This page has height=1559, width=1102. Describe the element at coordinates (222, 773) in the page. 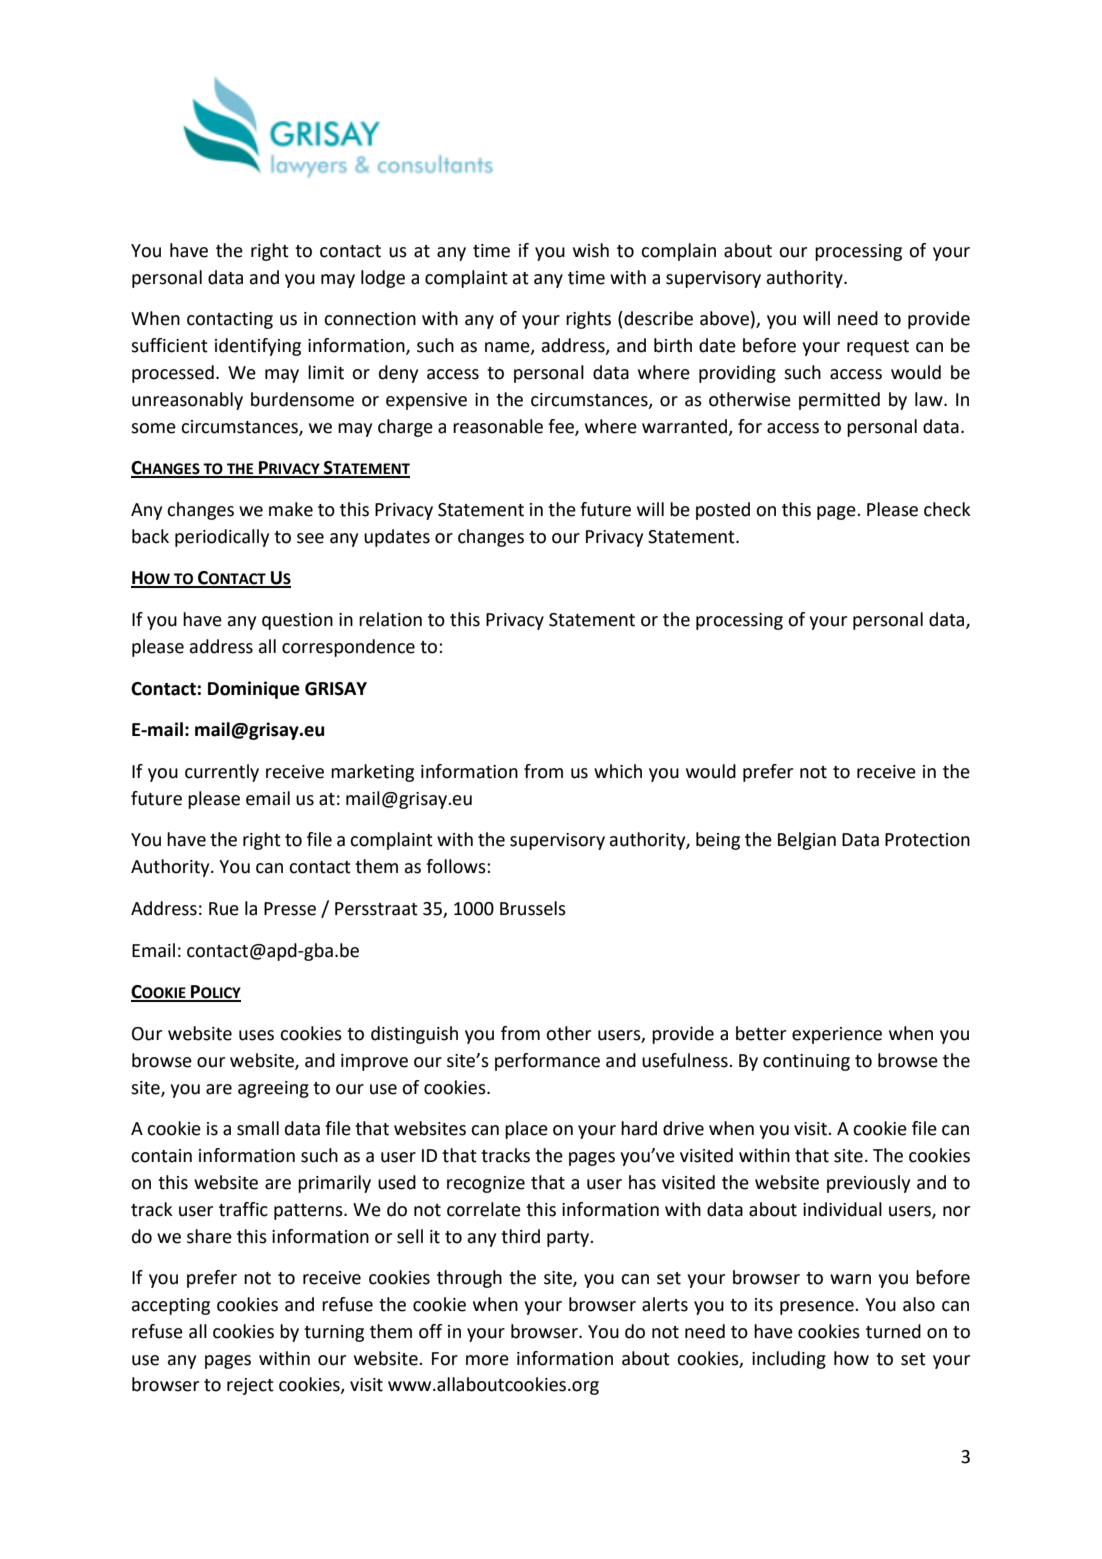

I see `currently` at that location.
